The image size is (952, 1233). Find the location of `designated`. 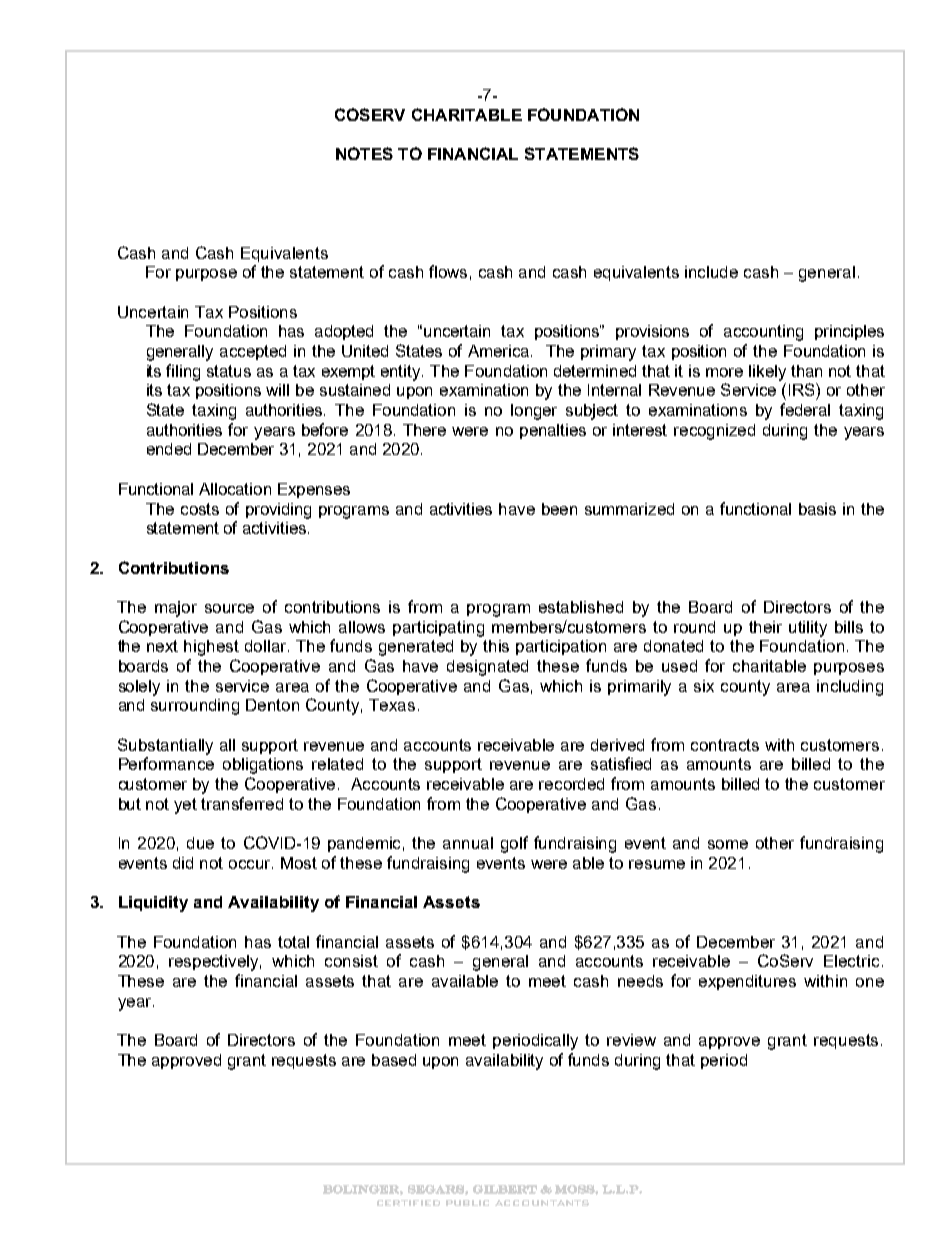

designated is located at coordinates (487, 668).
